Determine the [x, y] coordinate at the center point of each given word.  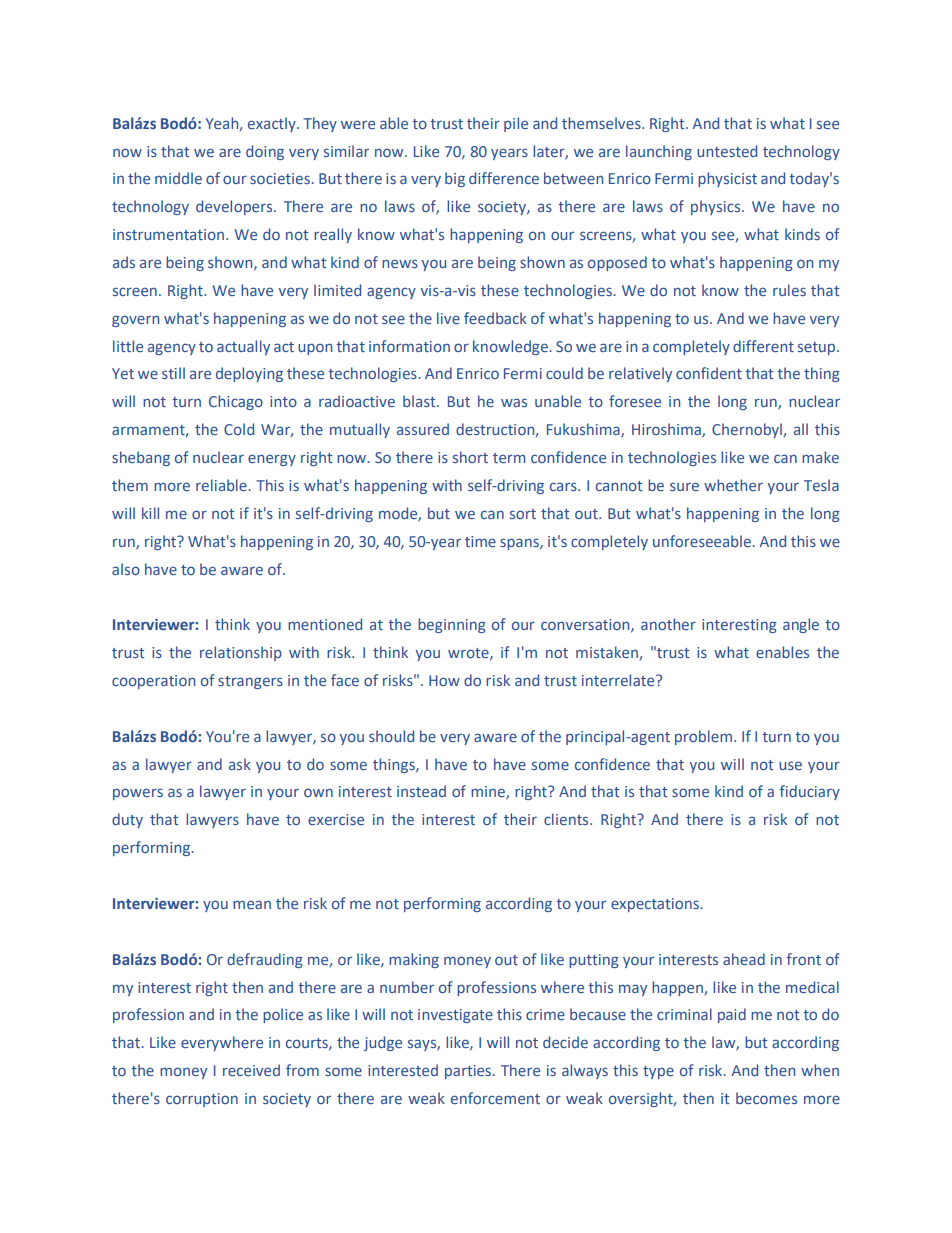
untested [727, 151]
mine [489, 793]
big [455, 179]
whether [733, 485]
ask [240, 764]
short [470, 457]
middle [178, 178]
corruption [202, 1100]
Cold [239, 429]
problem [703, 737]
